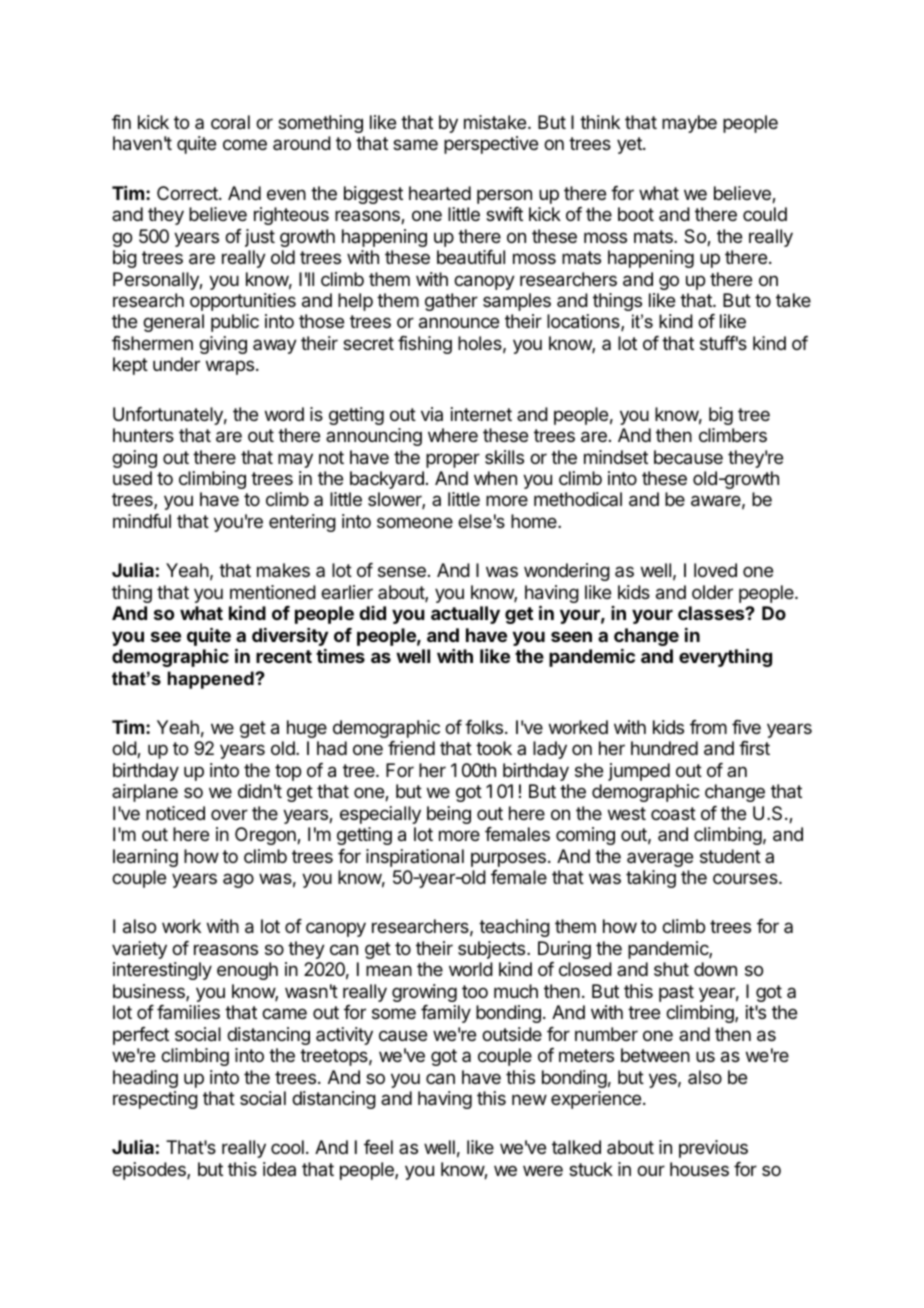 The image size is (924, 1308). Describe the element at coordinates (212, 680) in the screenshot. I see `happened` at that location.
